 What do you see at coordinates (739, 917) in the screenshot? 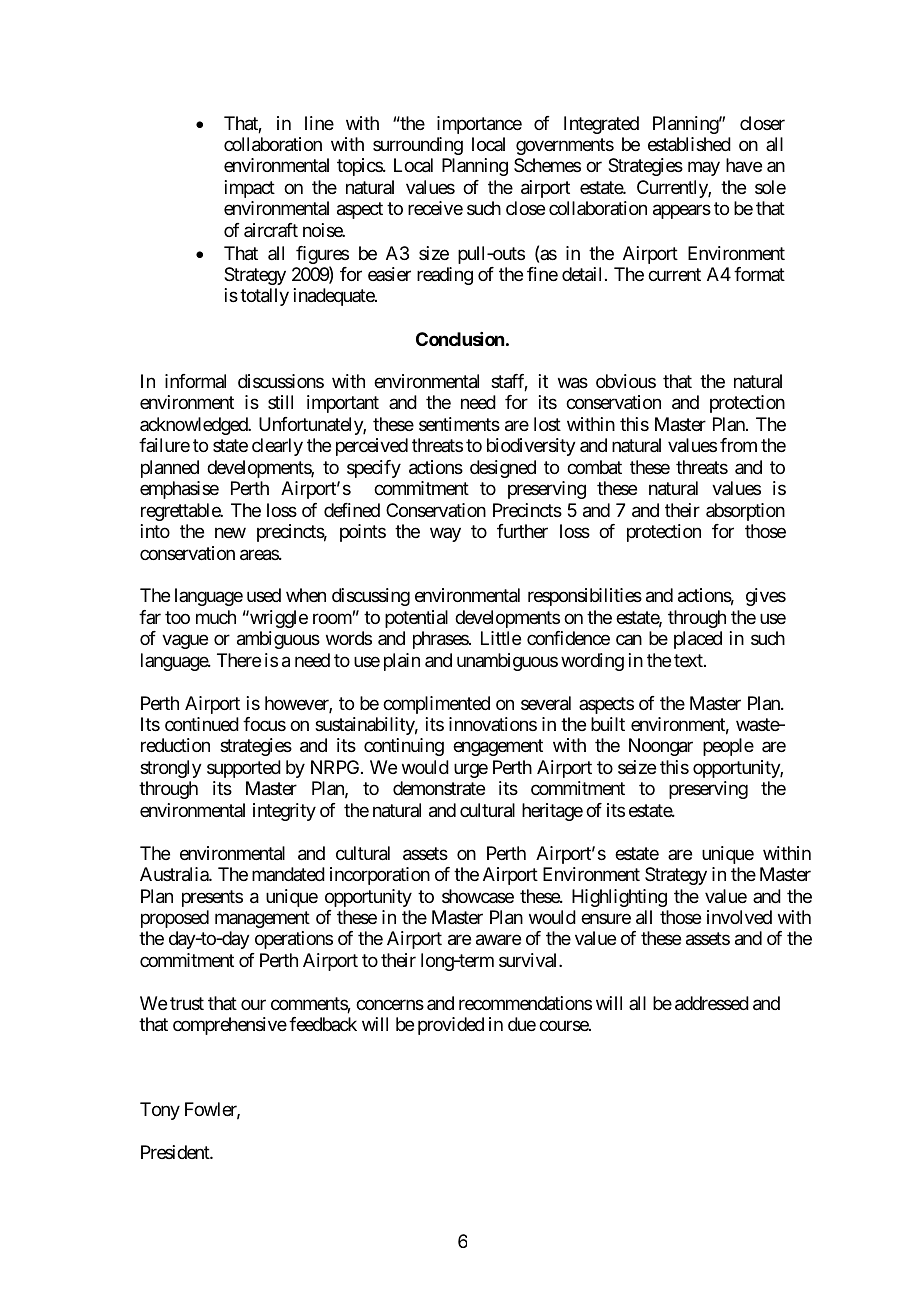
I see `involved` at bounding box center [739, 917].
